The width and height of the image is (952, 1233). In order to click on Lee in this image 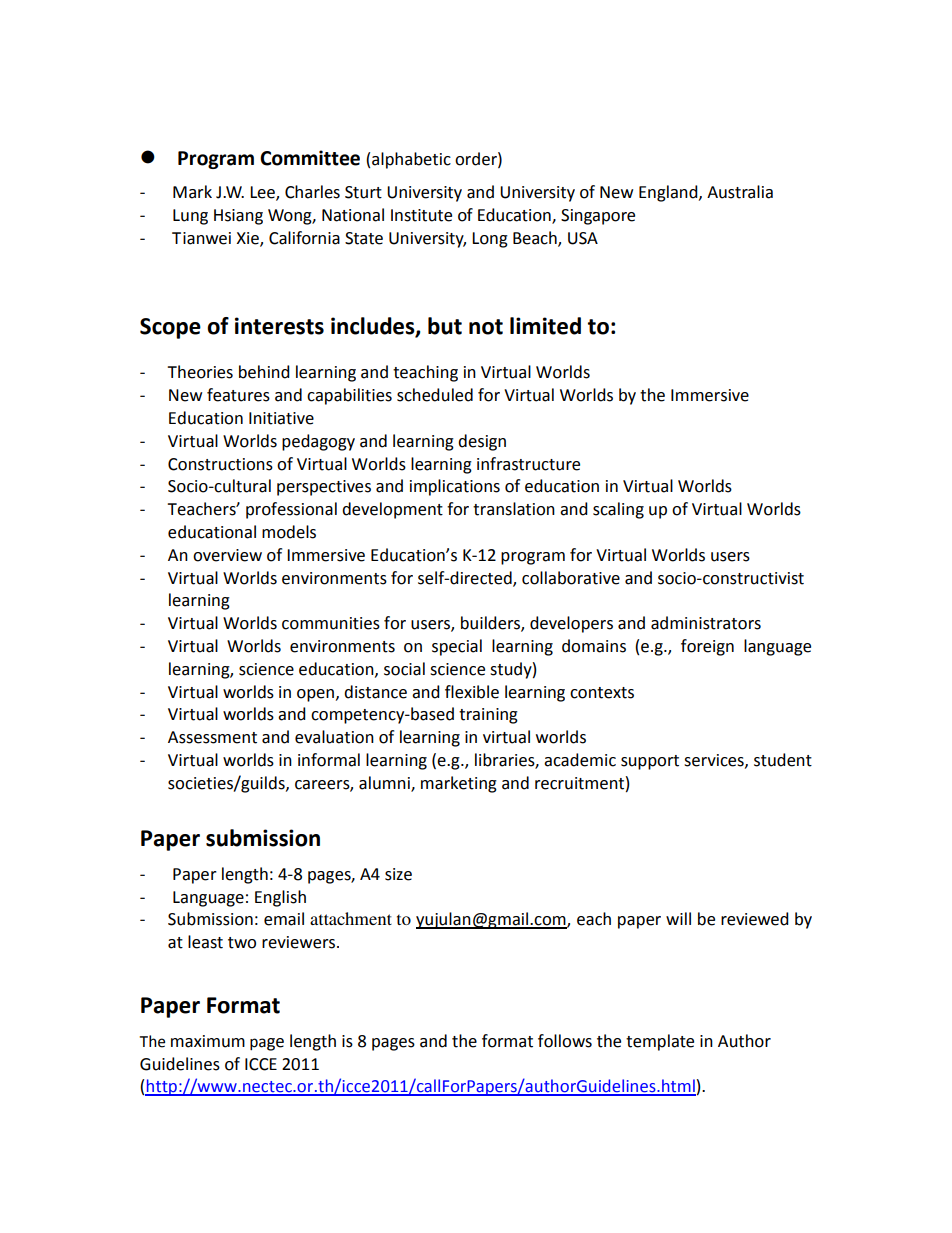, I will do `click(263, 193)`.
